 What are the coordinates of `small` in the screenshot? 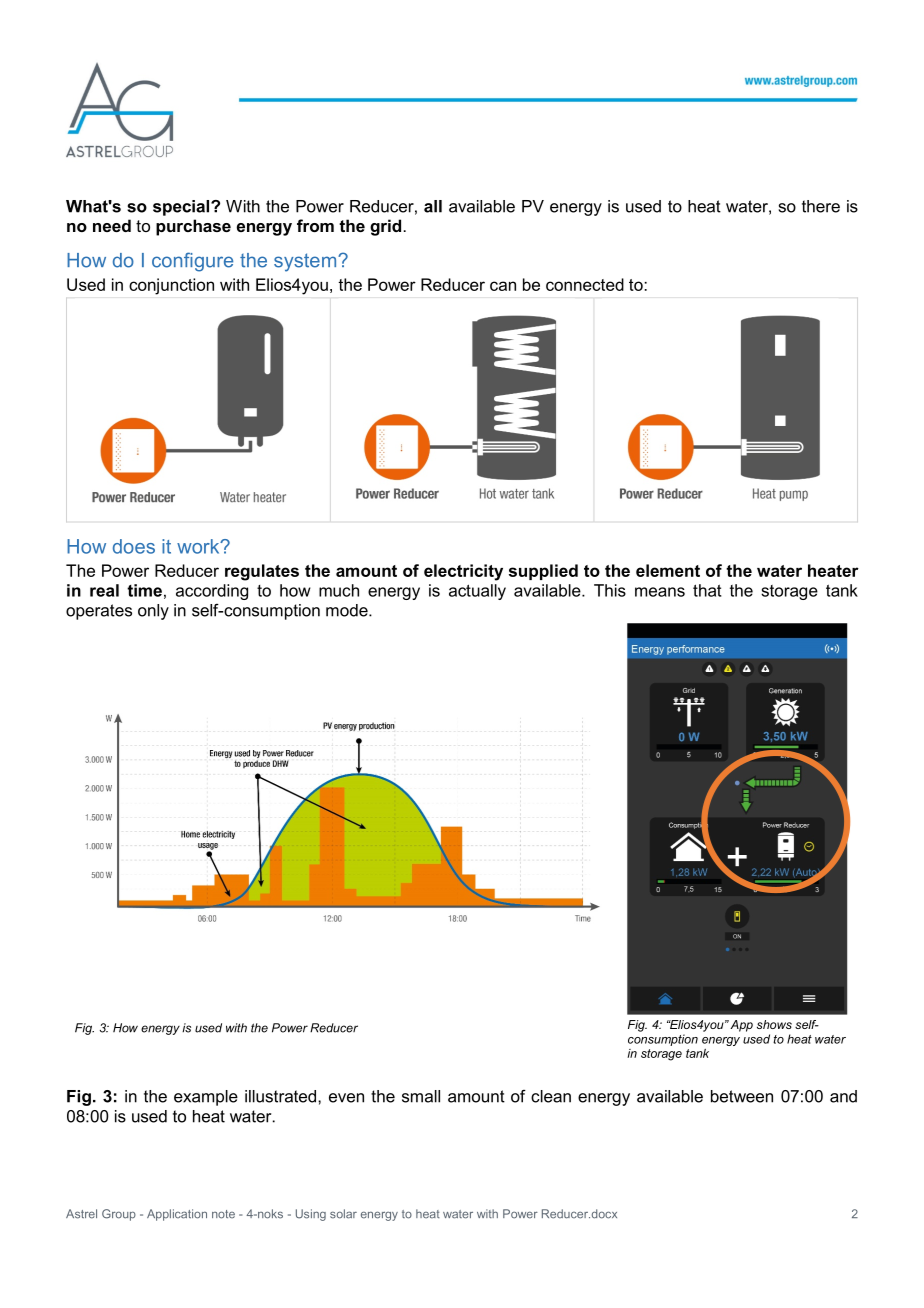 It's located at (421, 1096).
